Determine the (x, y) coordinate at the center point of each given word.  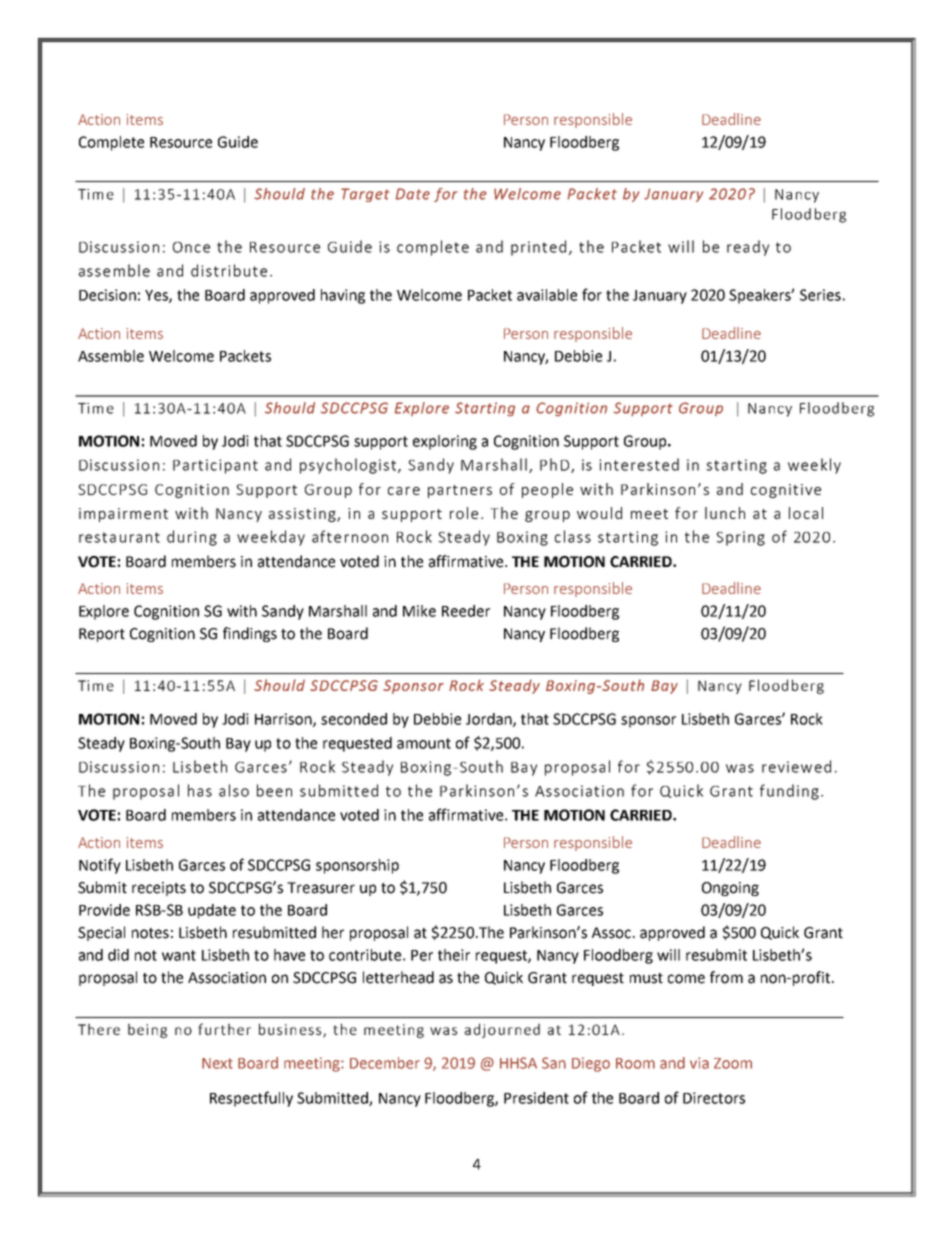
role (464, 513)
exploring (445, 442)
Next (217, 1063)
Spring (740, 538)
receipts (159, 889)
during (192, 538)
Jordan (490, 720)
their (454, 955)
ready (748, 248)
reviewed (796, 766)
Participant (215, 466)
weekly (814, 466)
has (200, 790)
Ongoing (730, 889)
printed (538, 248)
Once (191, 247)
